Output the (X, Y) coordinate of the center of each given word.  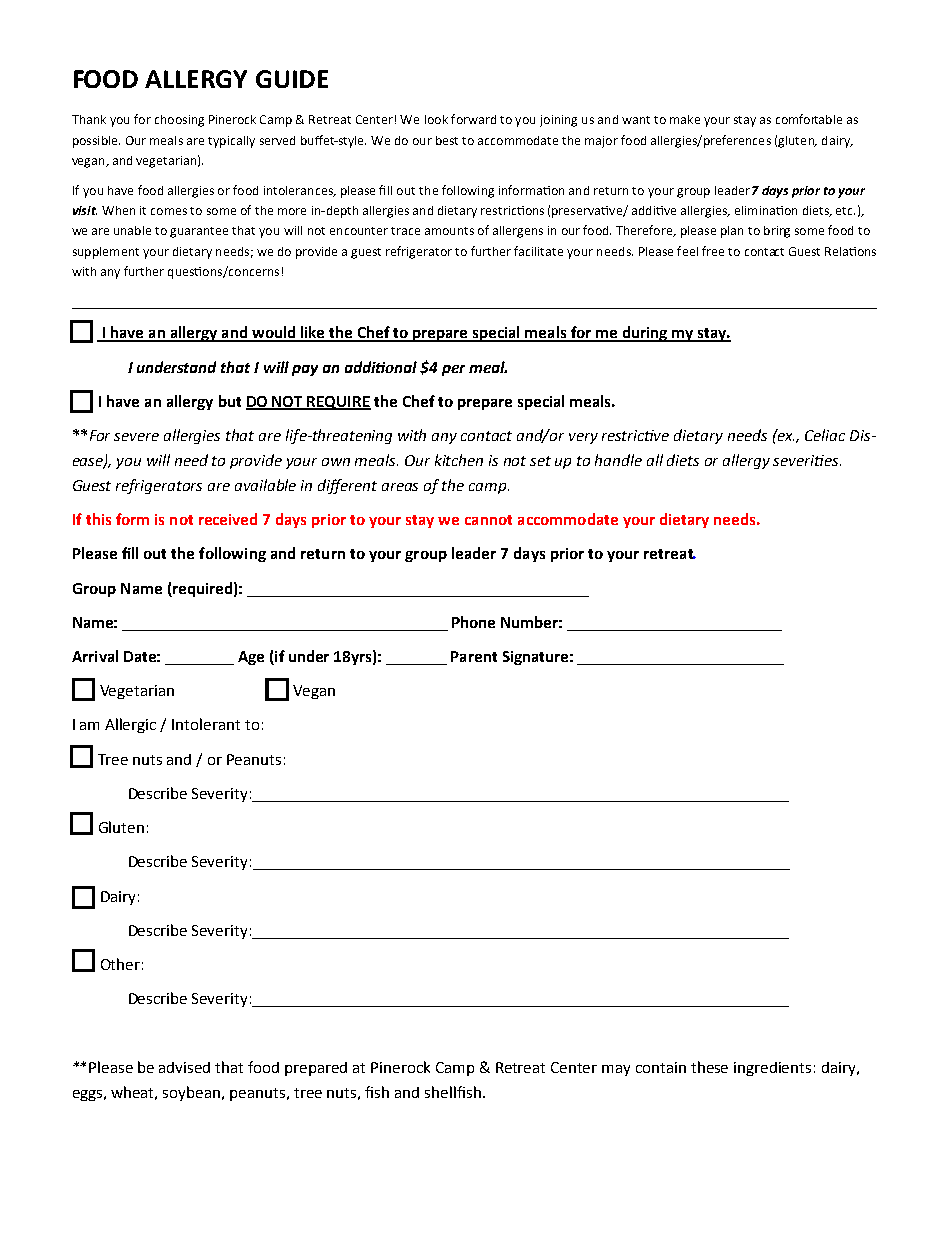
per (453, 370)
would (274, 333)
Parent (474, 656)
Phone (473, 622)
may (616, 1070)
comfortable (809, 119)
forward (473, 119)
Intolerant (206, 724)
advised (184, 1067)
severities (807, 460)
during (645, 334)
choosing (179, 121)
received (228, 519)
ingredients (772, 1069)
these (709, 1067)
